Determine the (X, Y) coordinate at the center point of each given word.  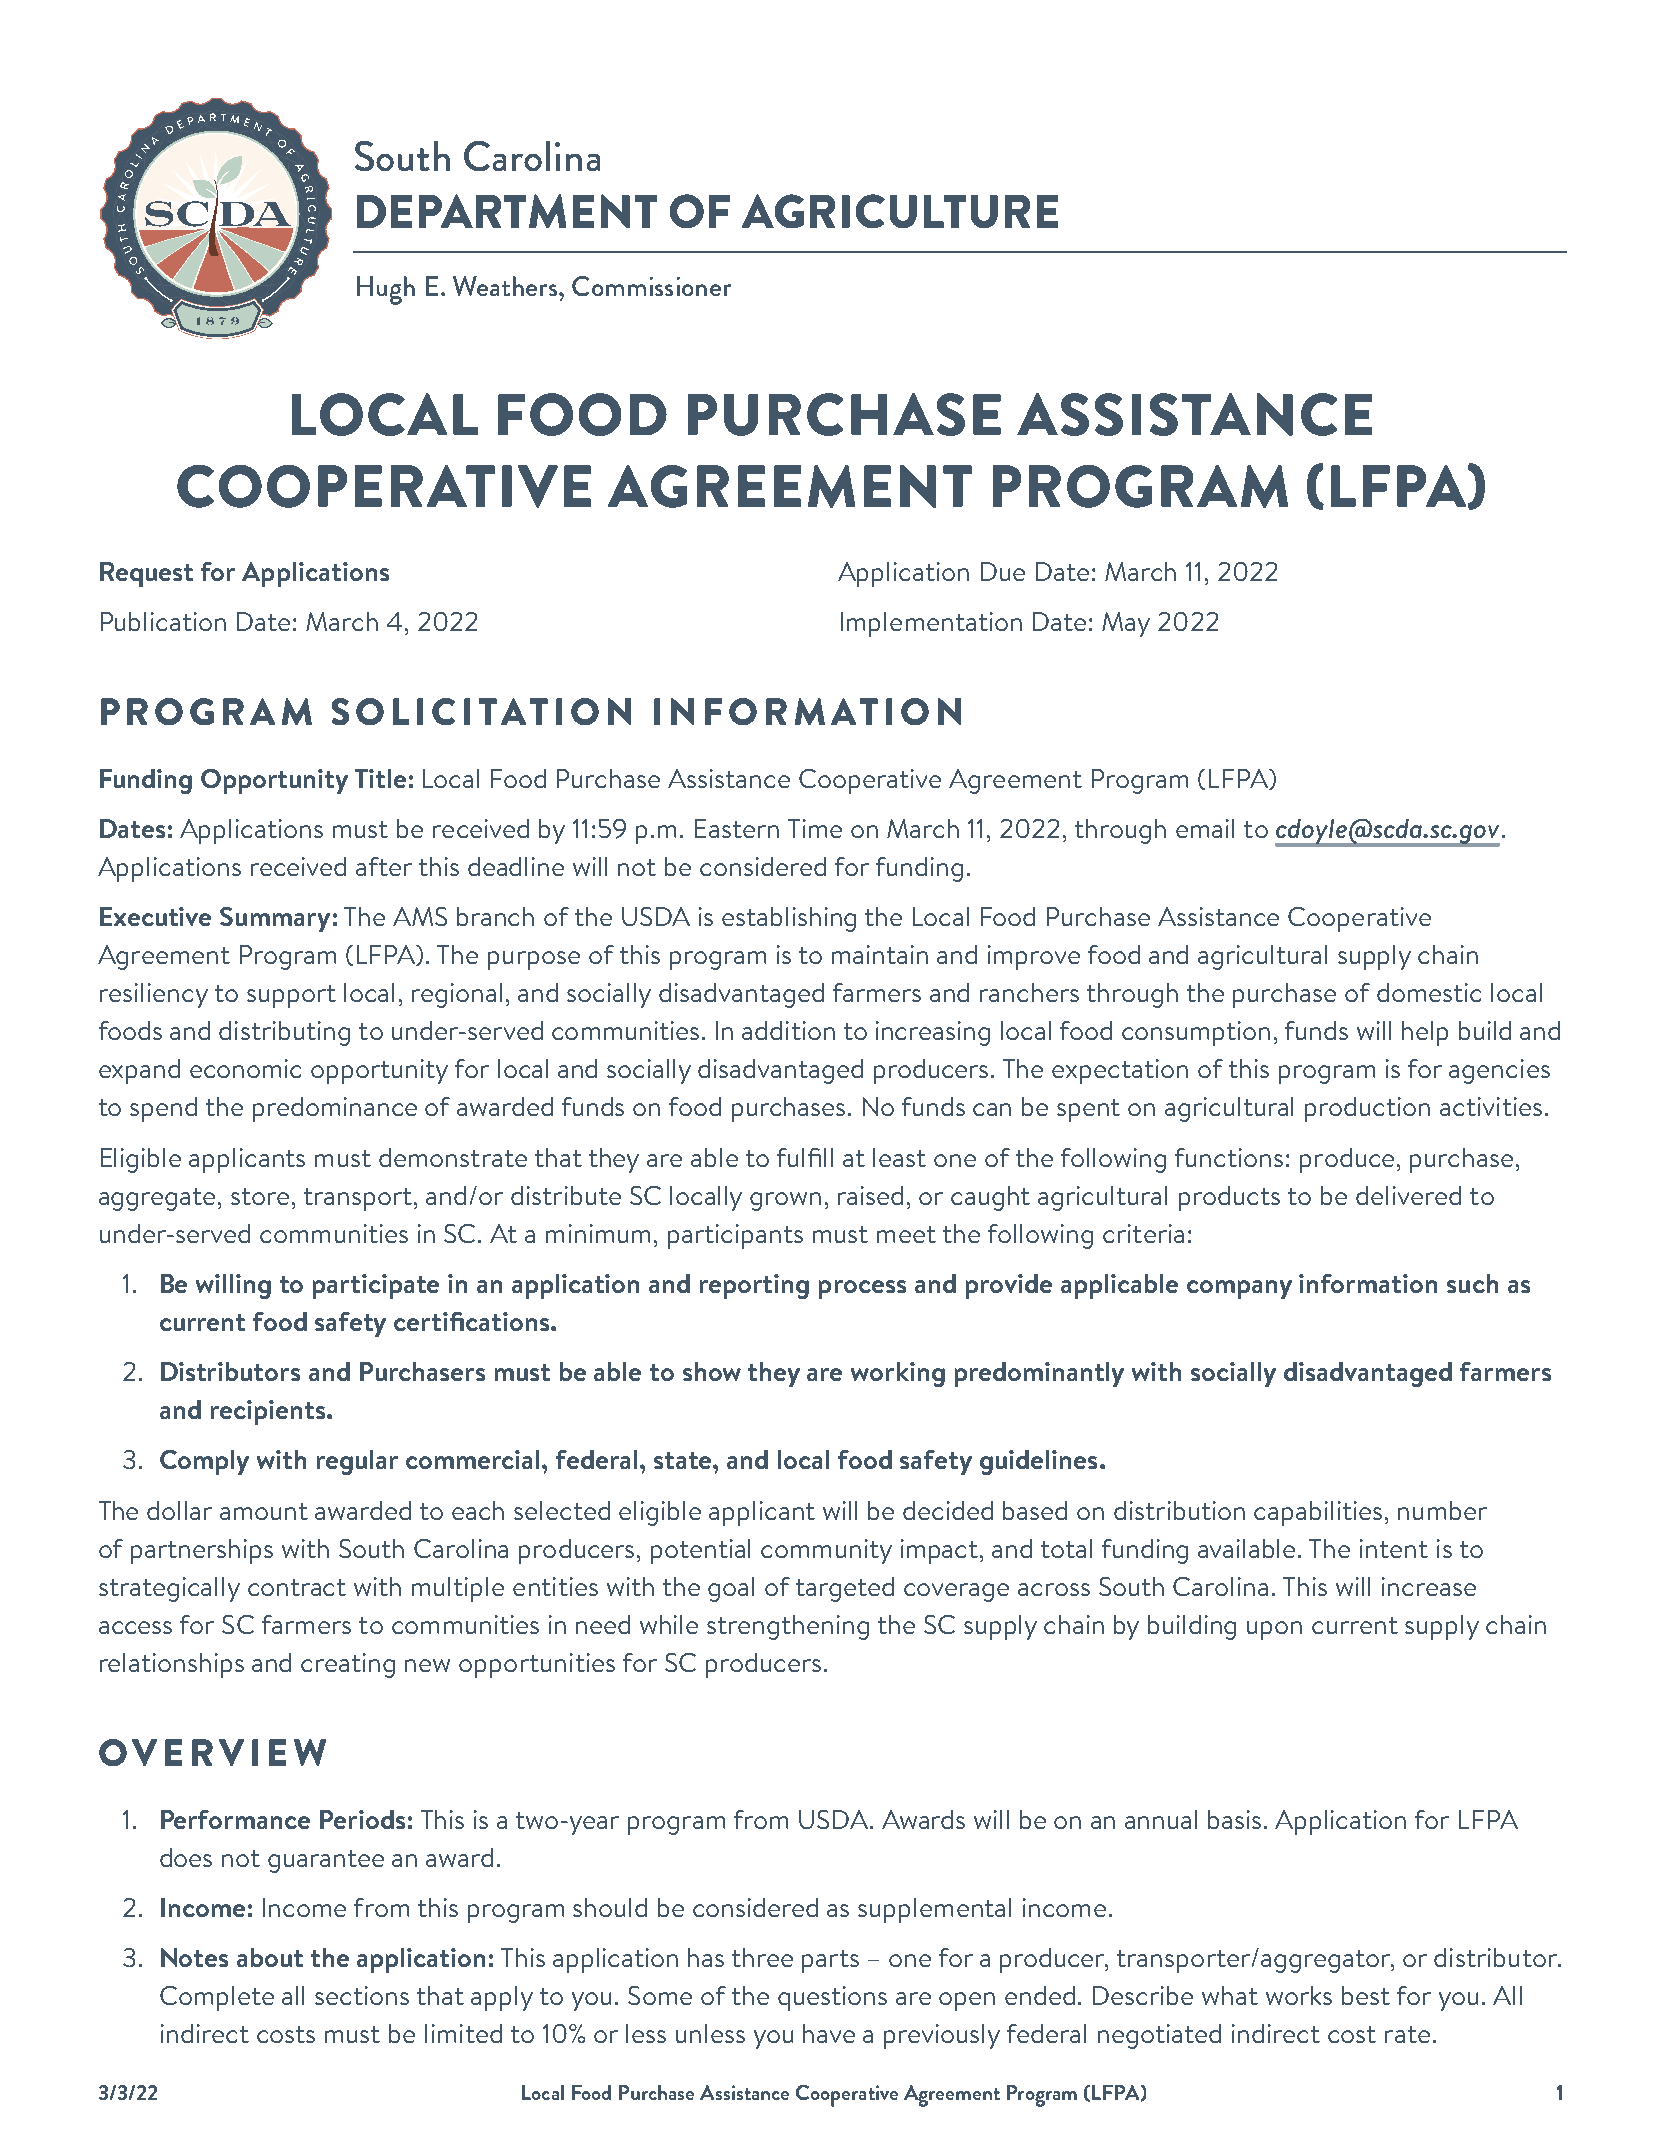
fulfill (805, 1157)
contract (297, 1587)
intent (1394, 1548)
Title (380, 778)
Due (1003, 571)
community (826, 1551)
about (270, 1957)
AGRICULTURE (900, 211)
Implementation (931, 624)
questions (832, 1998)
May (1126, 624)
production (1367, 1109)
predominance (335, 1109)
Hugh (386, 290)
